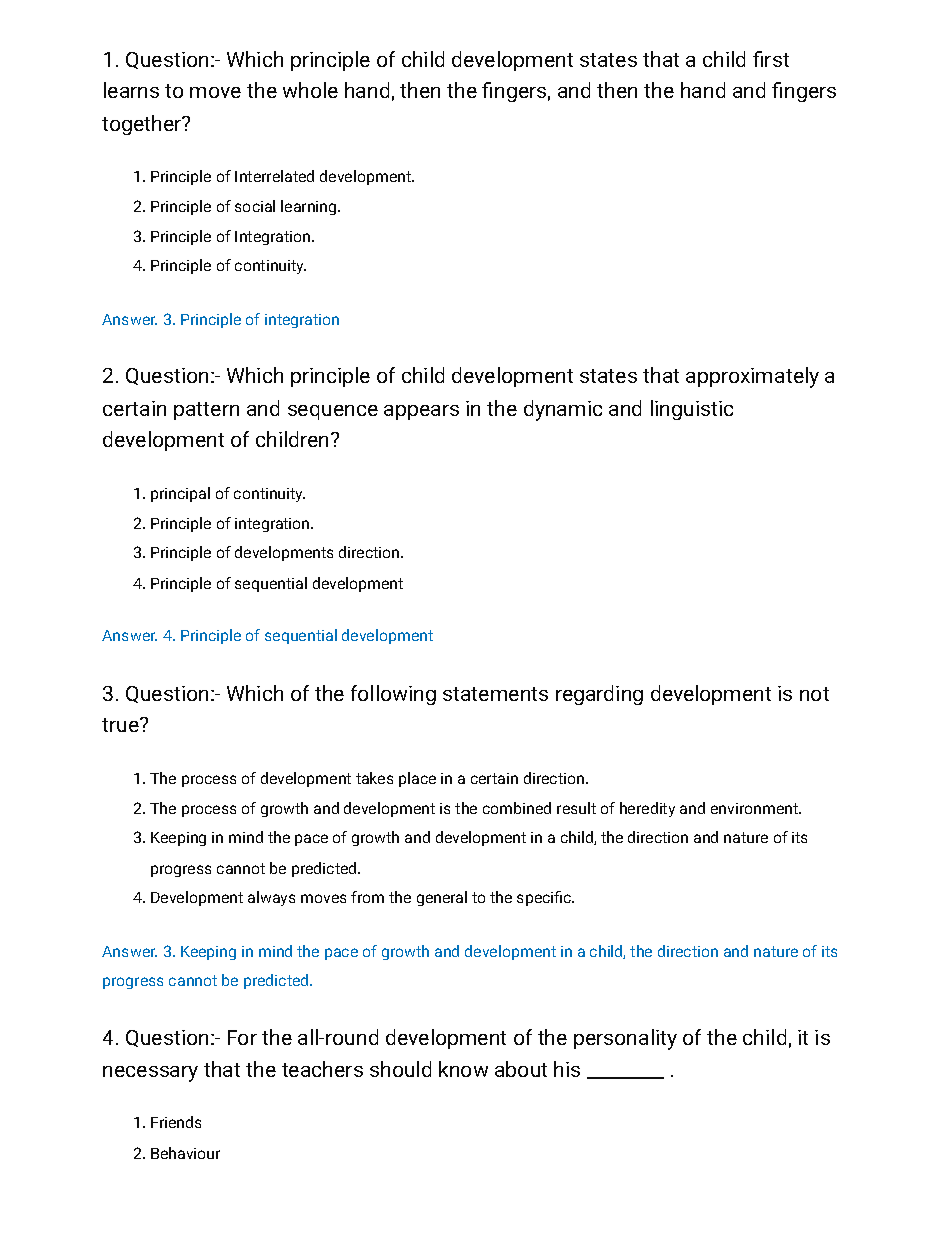  What do you see at coordinates (771, 59) in the screenshot?
I see `first` at bounding box center [771, 59].
